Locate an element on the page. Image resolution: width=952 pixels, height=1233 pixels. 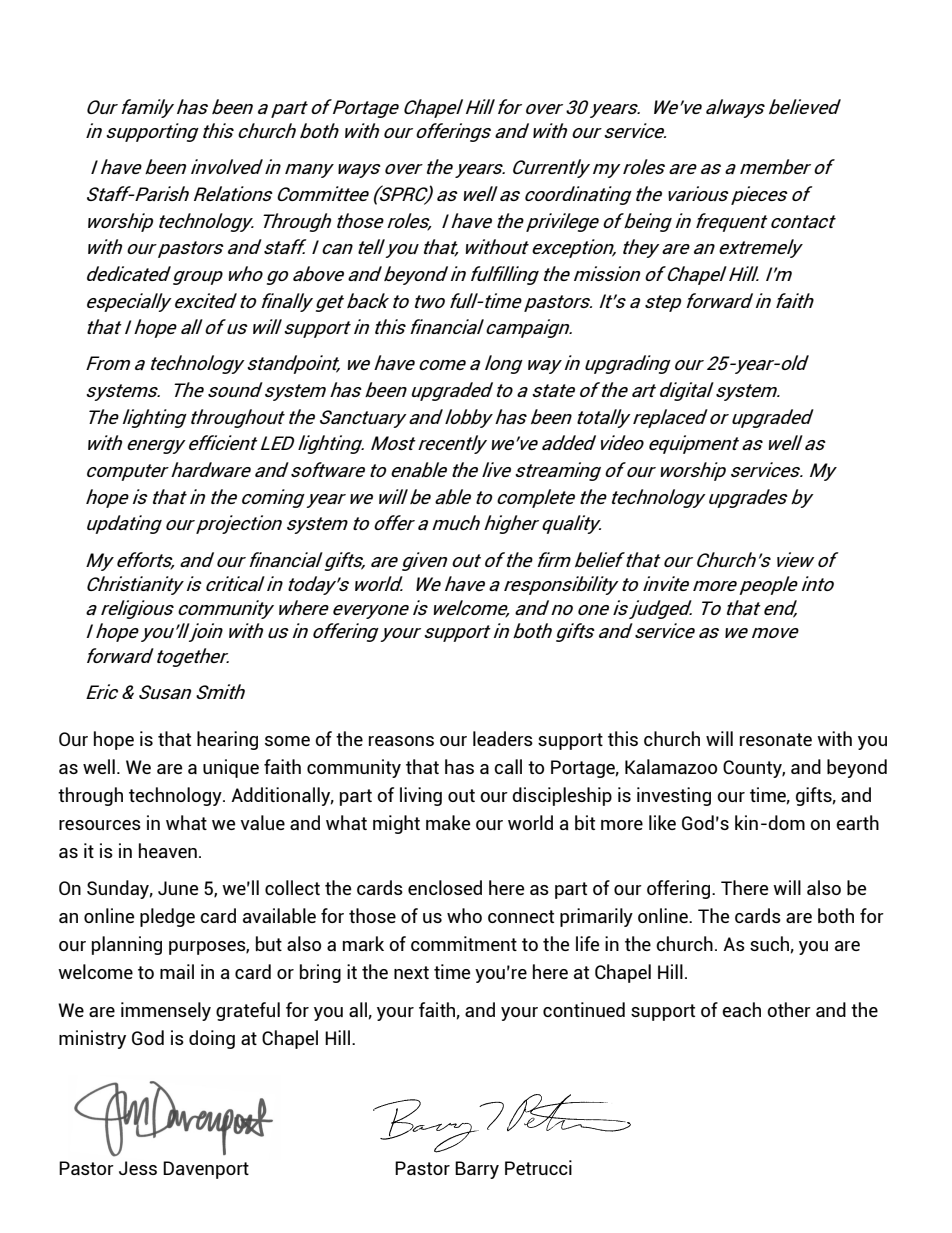
heaven is located at coordinates (168, 850).
